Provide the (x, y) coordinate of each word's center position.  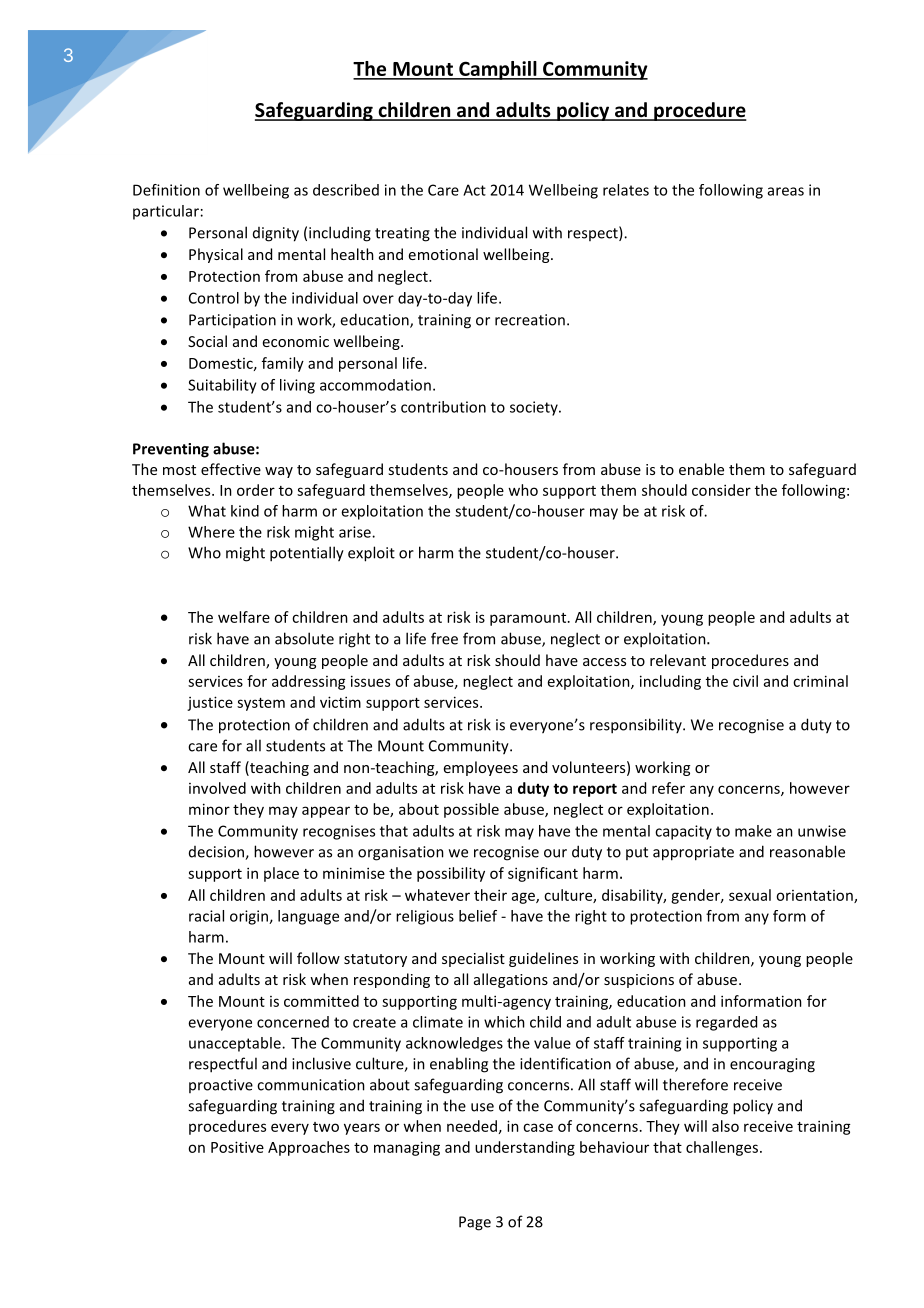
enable (701, 469)
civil (745, 681)
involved (217, 788)
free (444, 638)
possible (471, 810)
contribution (443, 407)
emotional (443, 254)
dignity (276, 234)
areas (786, 191)
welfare (244, 617)
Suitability (222, 386)
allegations (511, 980)
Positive (237, 1147)
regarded (726, 1023)
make (753, 831)
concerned (293, 1022)
